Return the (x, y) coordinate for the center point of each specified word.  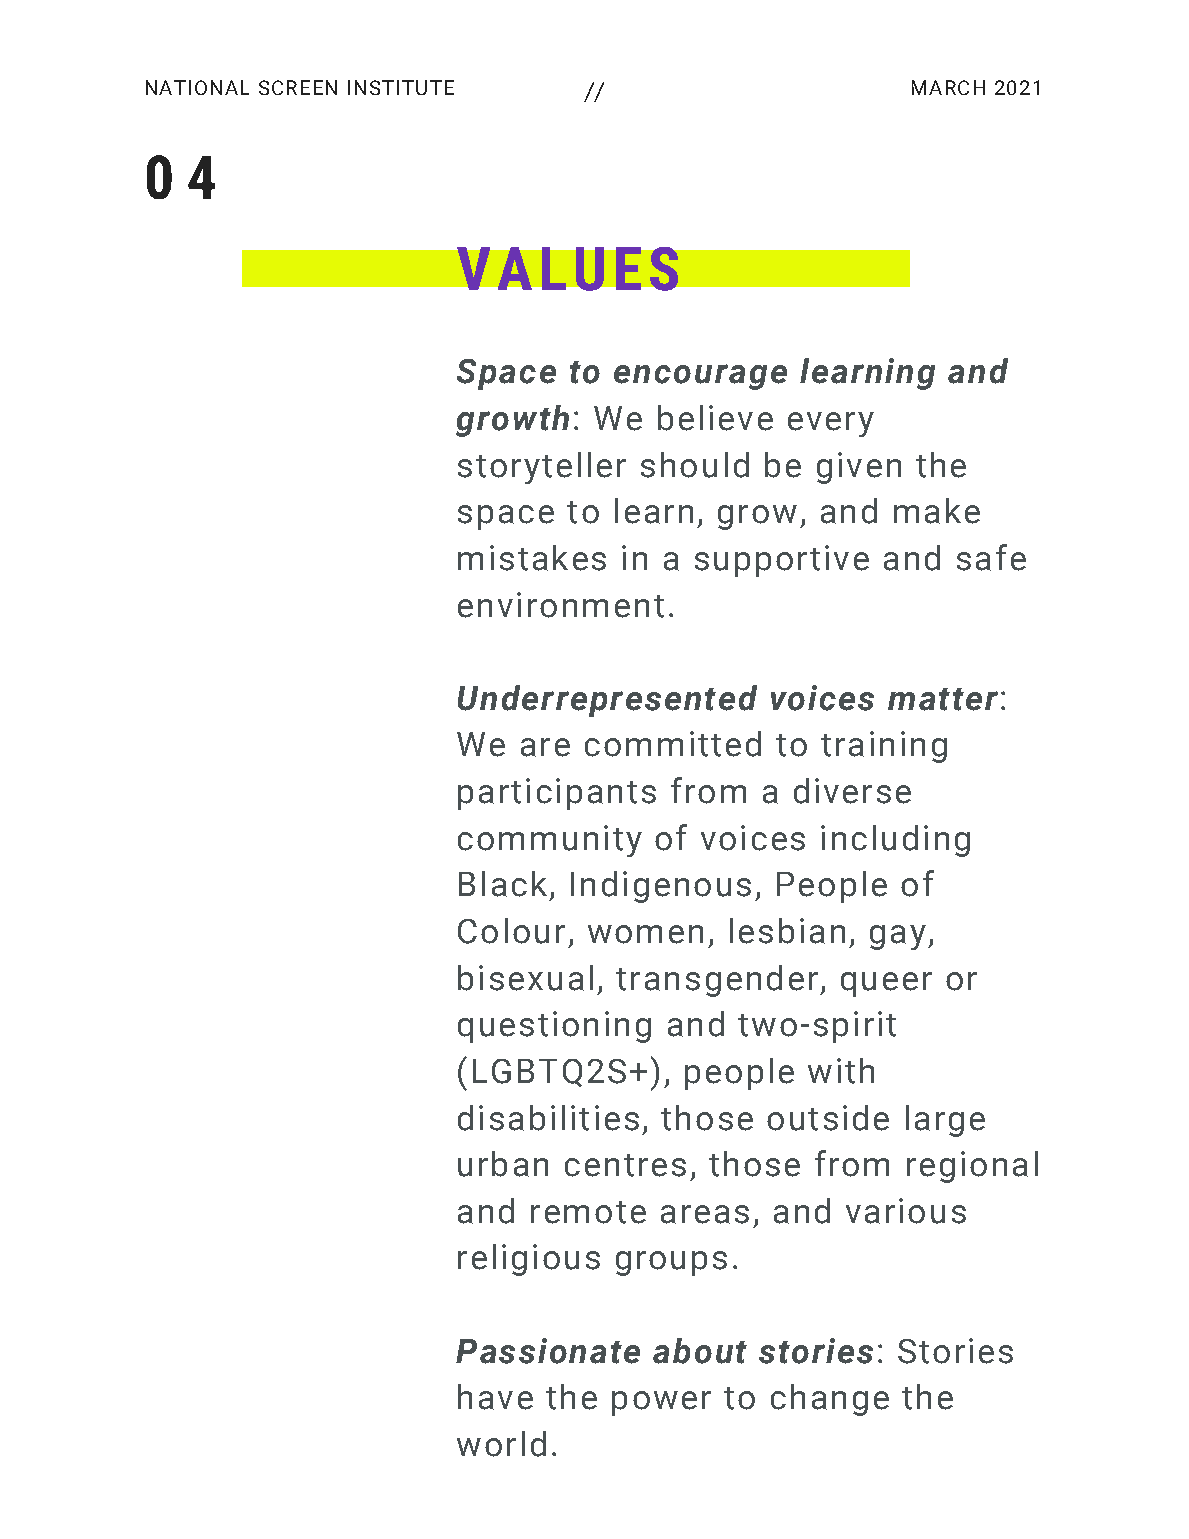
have (495, 1397)
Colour (511, 931)
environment (561, 605)
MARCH (948, 87)
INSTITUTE (401, 87)
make (937, 511)
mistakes (532, 558)
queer (886, 984)
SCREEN (298, 87)
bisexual (525, 978)
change (830, 1400)
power (661, 1403)
